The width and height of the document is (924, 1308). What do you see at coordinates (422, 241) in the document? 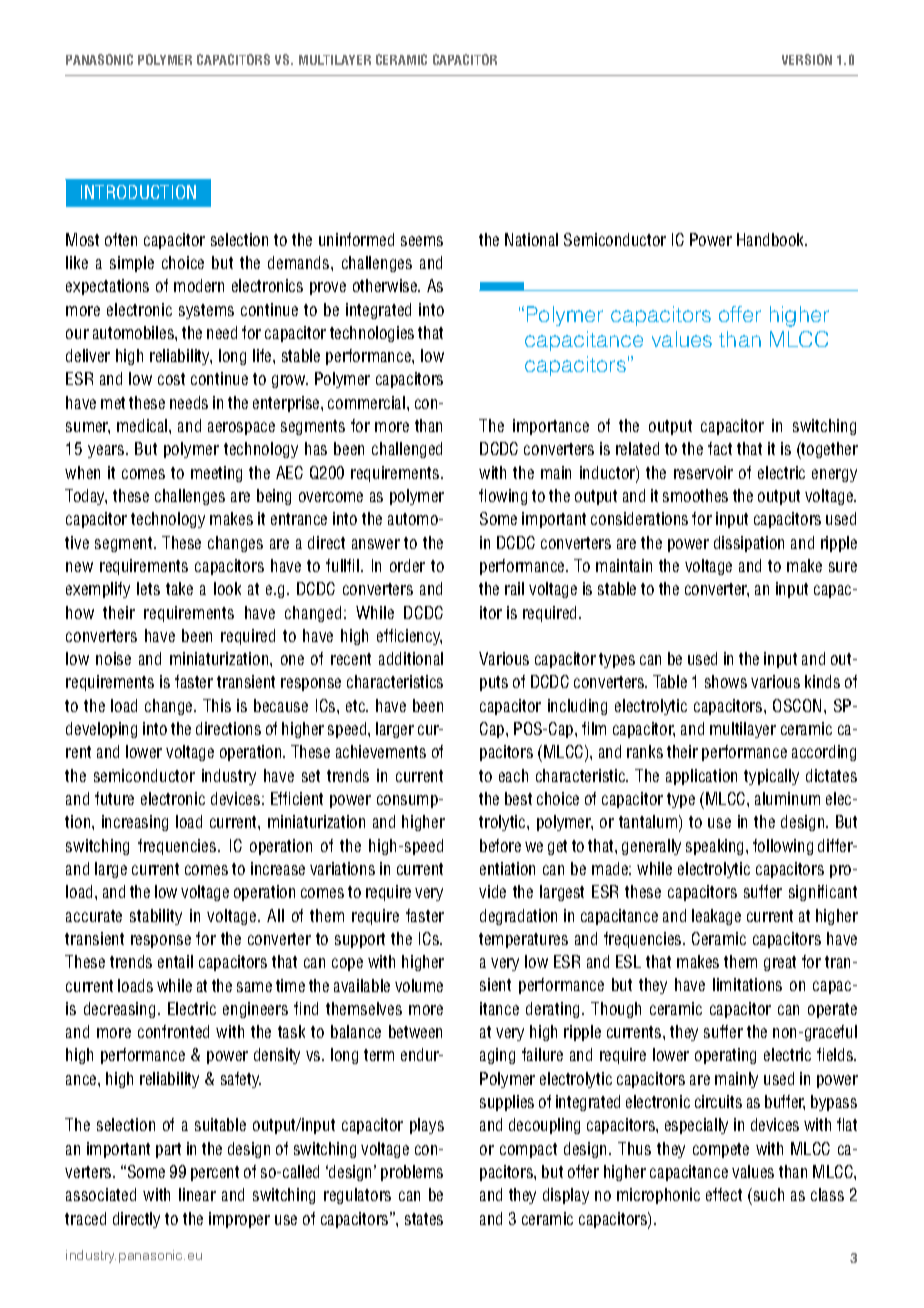
I see `seems` at bounding box center [422, 241].
